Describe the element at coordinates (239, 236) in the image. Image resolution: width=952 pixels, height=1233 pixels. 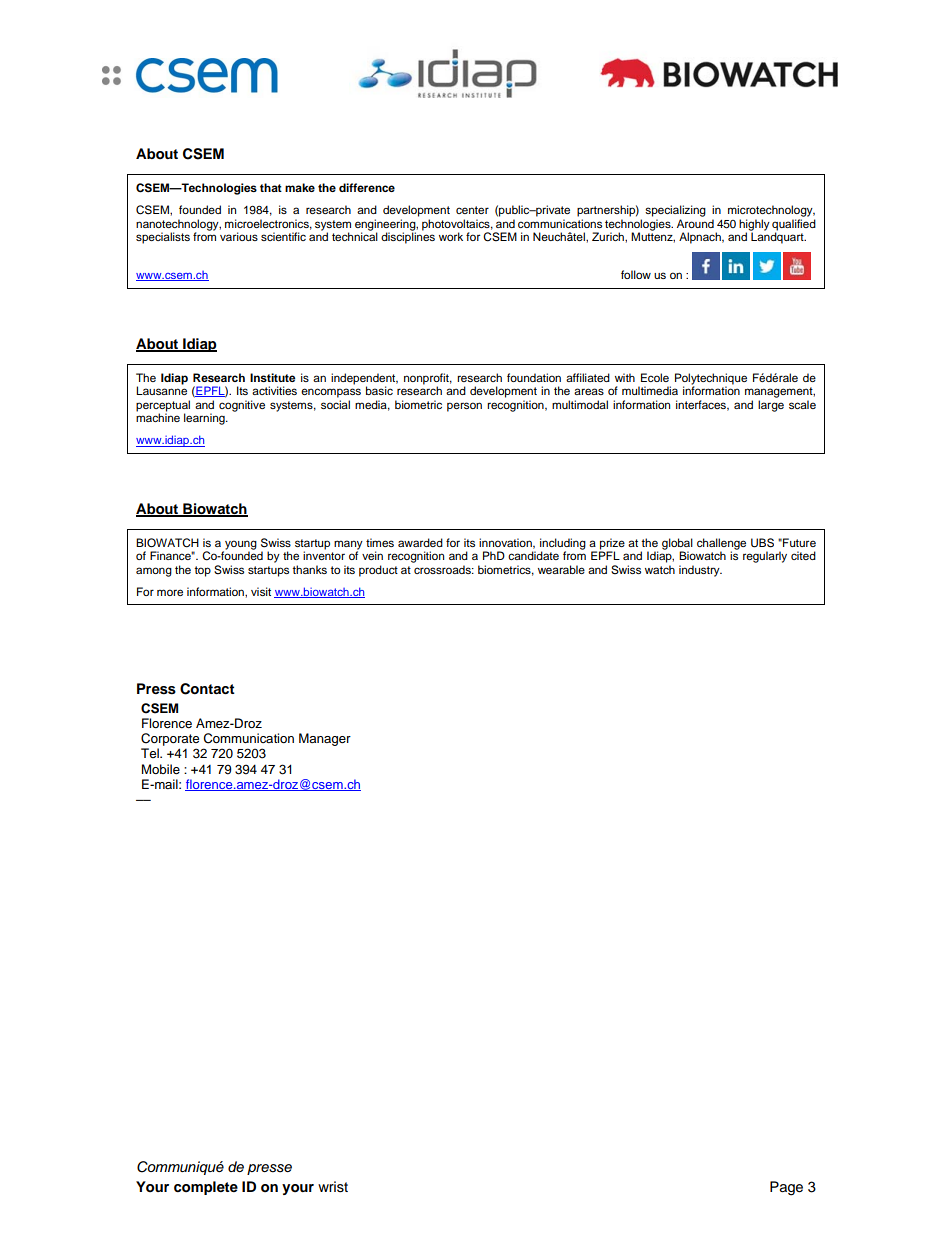
I see `various` at that location.
